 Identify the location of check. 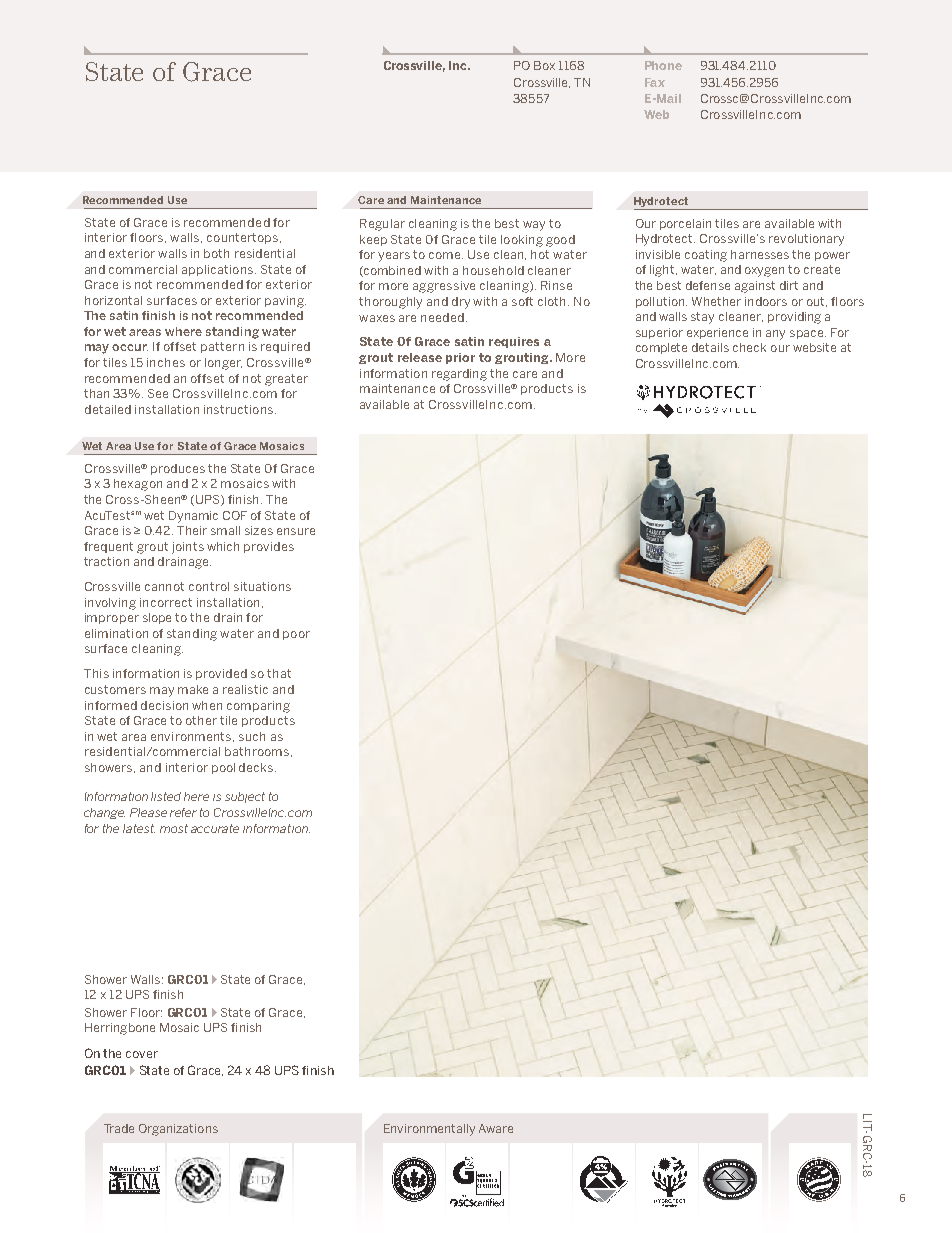
(749, 347).
